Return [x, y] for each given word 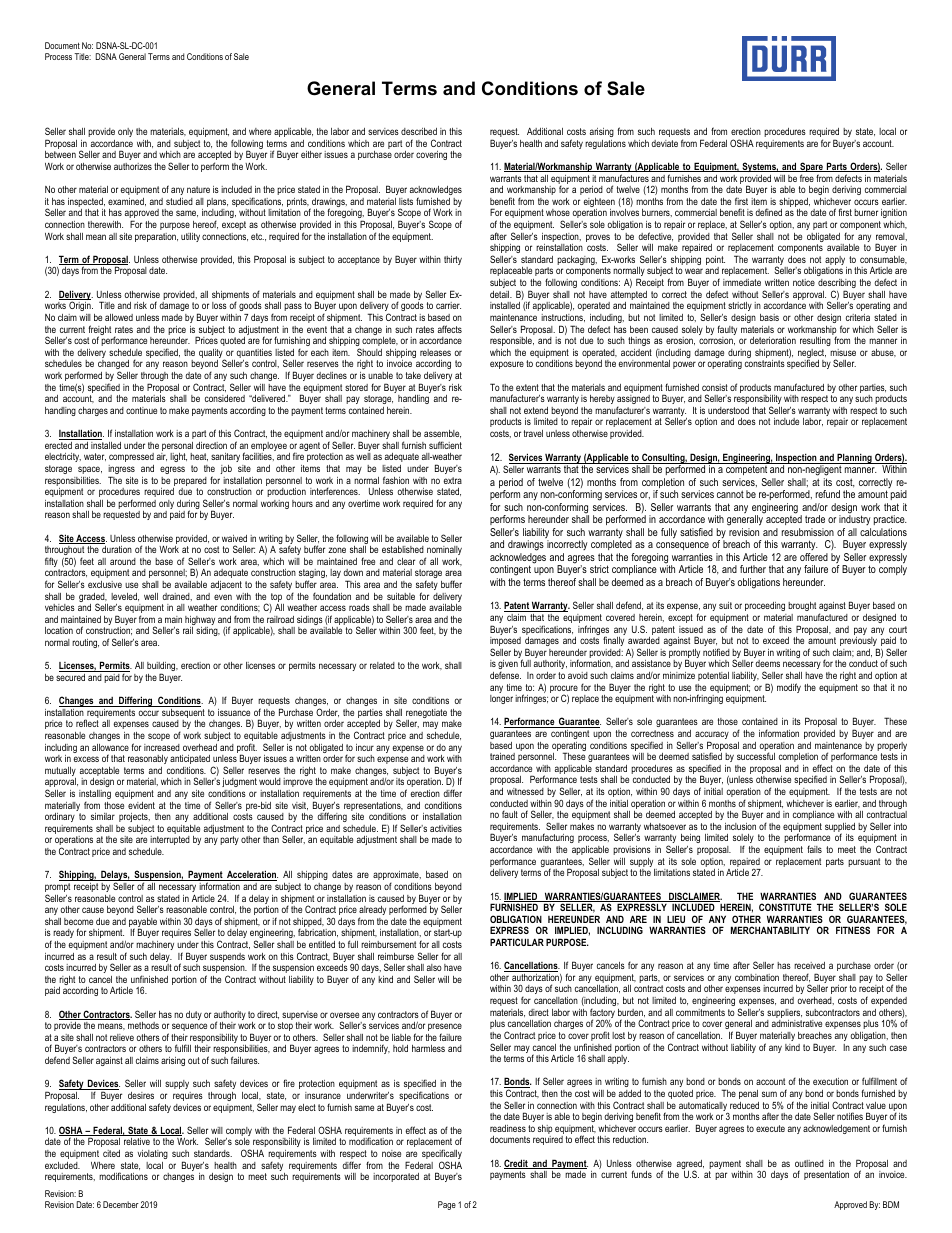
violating [153, 1154]
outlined [809, 1163]
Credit [517, 1164]
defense [505, 675]
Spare [811, 168]
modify [789, 688]
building [162, 668]
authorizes [133, 166]
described [419, 131]
